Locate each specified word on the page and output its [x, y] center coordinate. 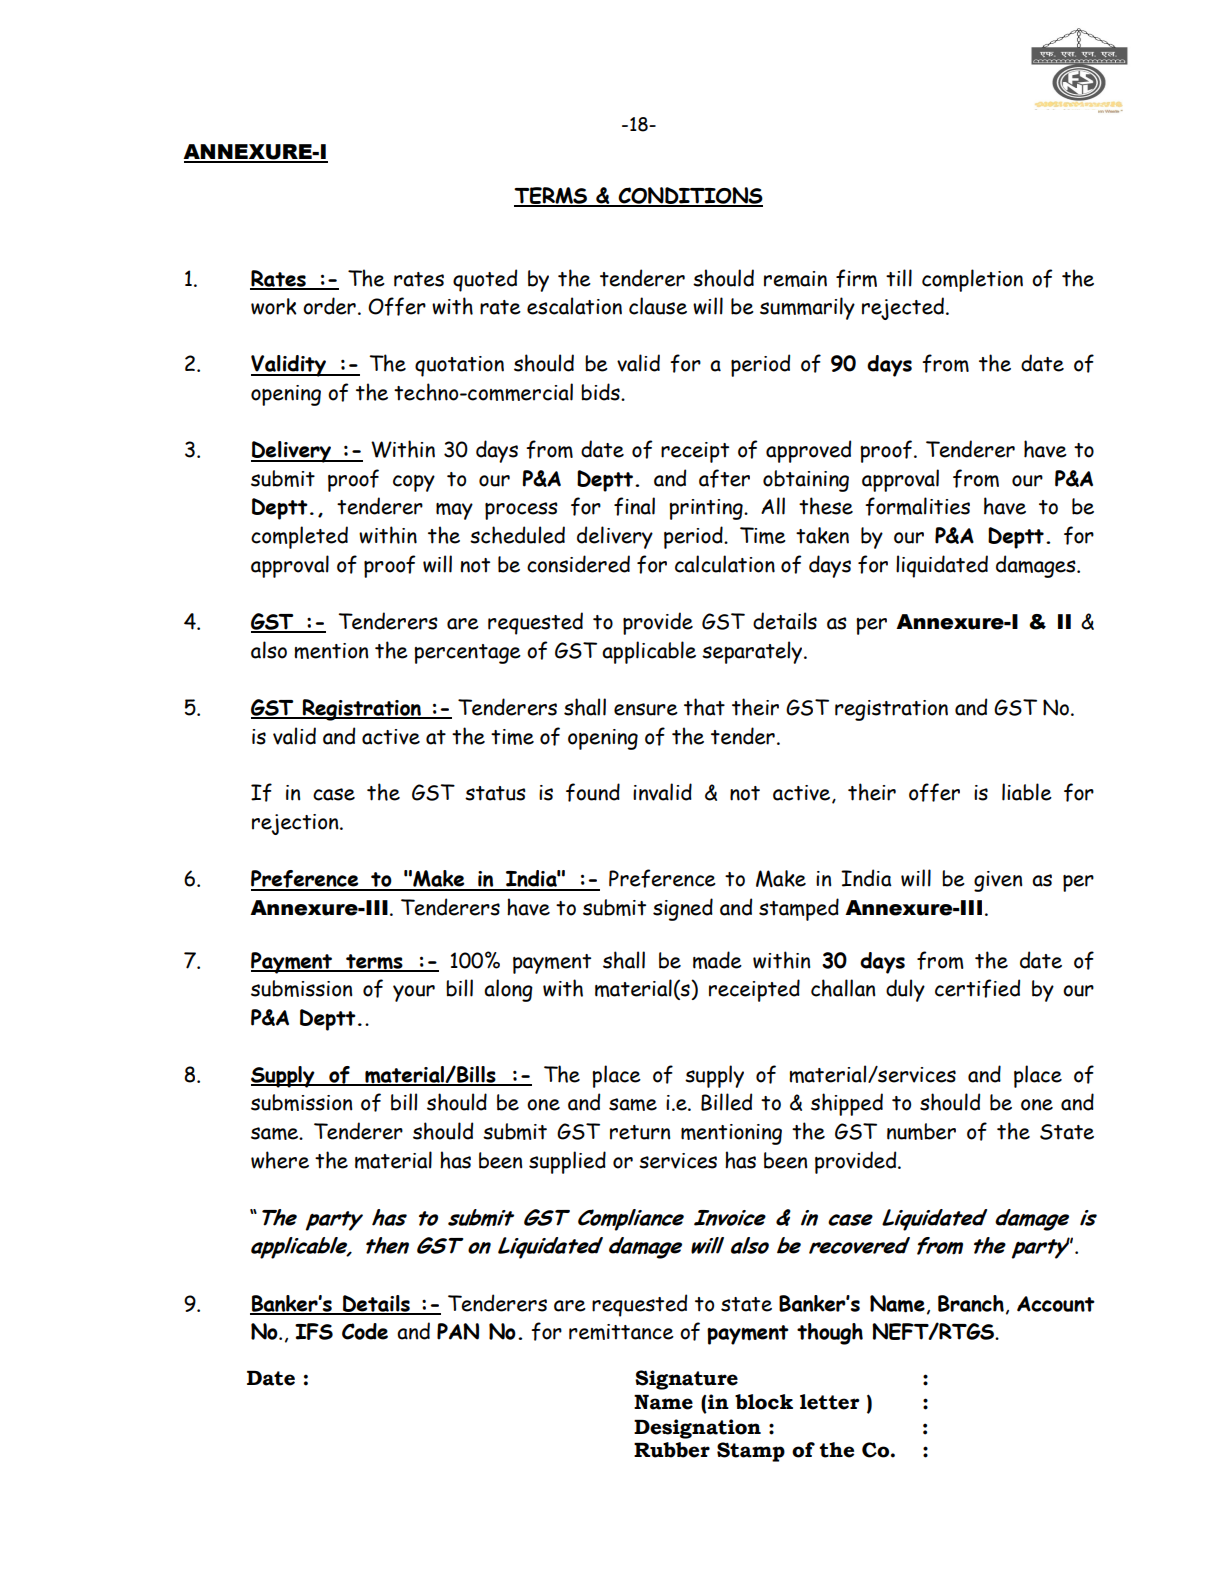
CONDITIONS [689, 196]
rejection [296, 824]
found [593, 792]
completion [972, 280]
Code [365, 1331]
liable [1027, 792]
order [329, 306]
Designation [697, 1429]
